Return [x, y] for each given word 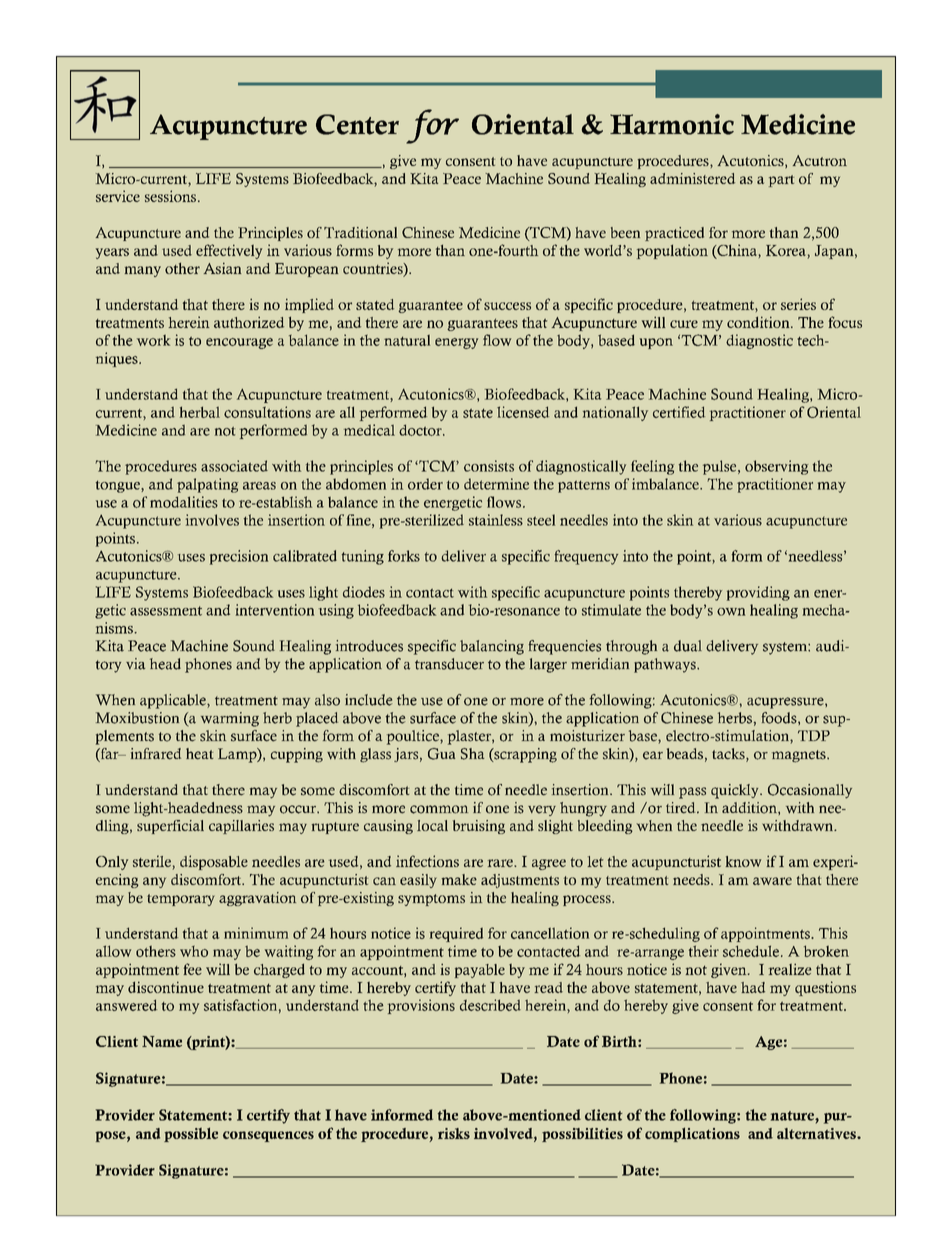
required [456, 934]
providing [758, 593]
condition [759, 322]
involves [212, 520]
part [781, 181]
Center [357, 124]
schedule [751, 951]
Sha [473, 754]
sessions [170, 196]
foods [780, 718]
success [507, 306]
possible [191, 1134]
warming [230, 719]
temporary [181, 900]
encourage [239, 343]
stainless [496, 520]
